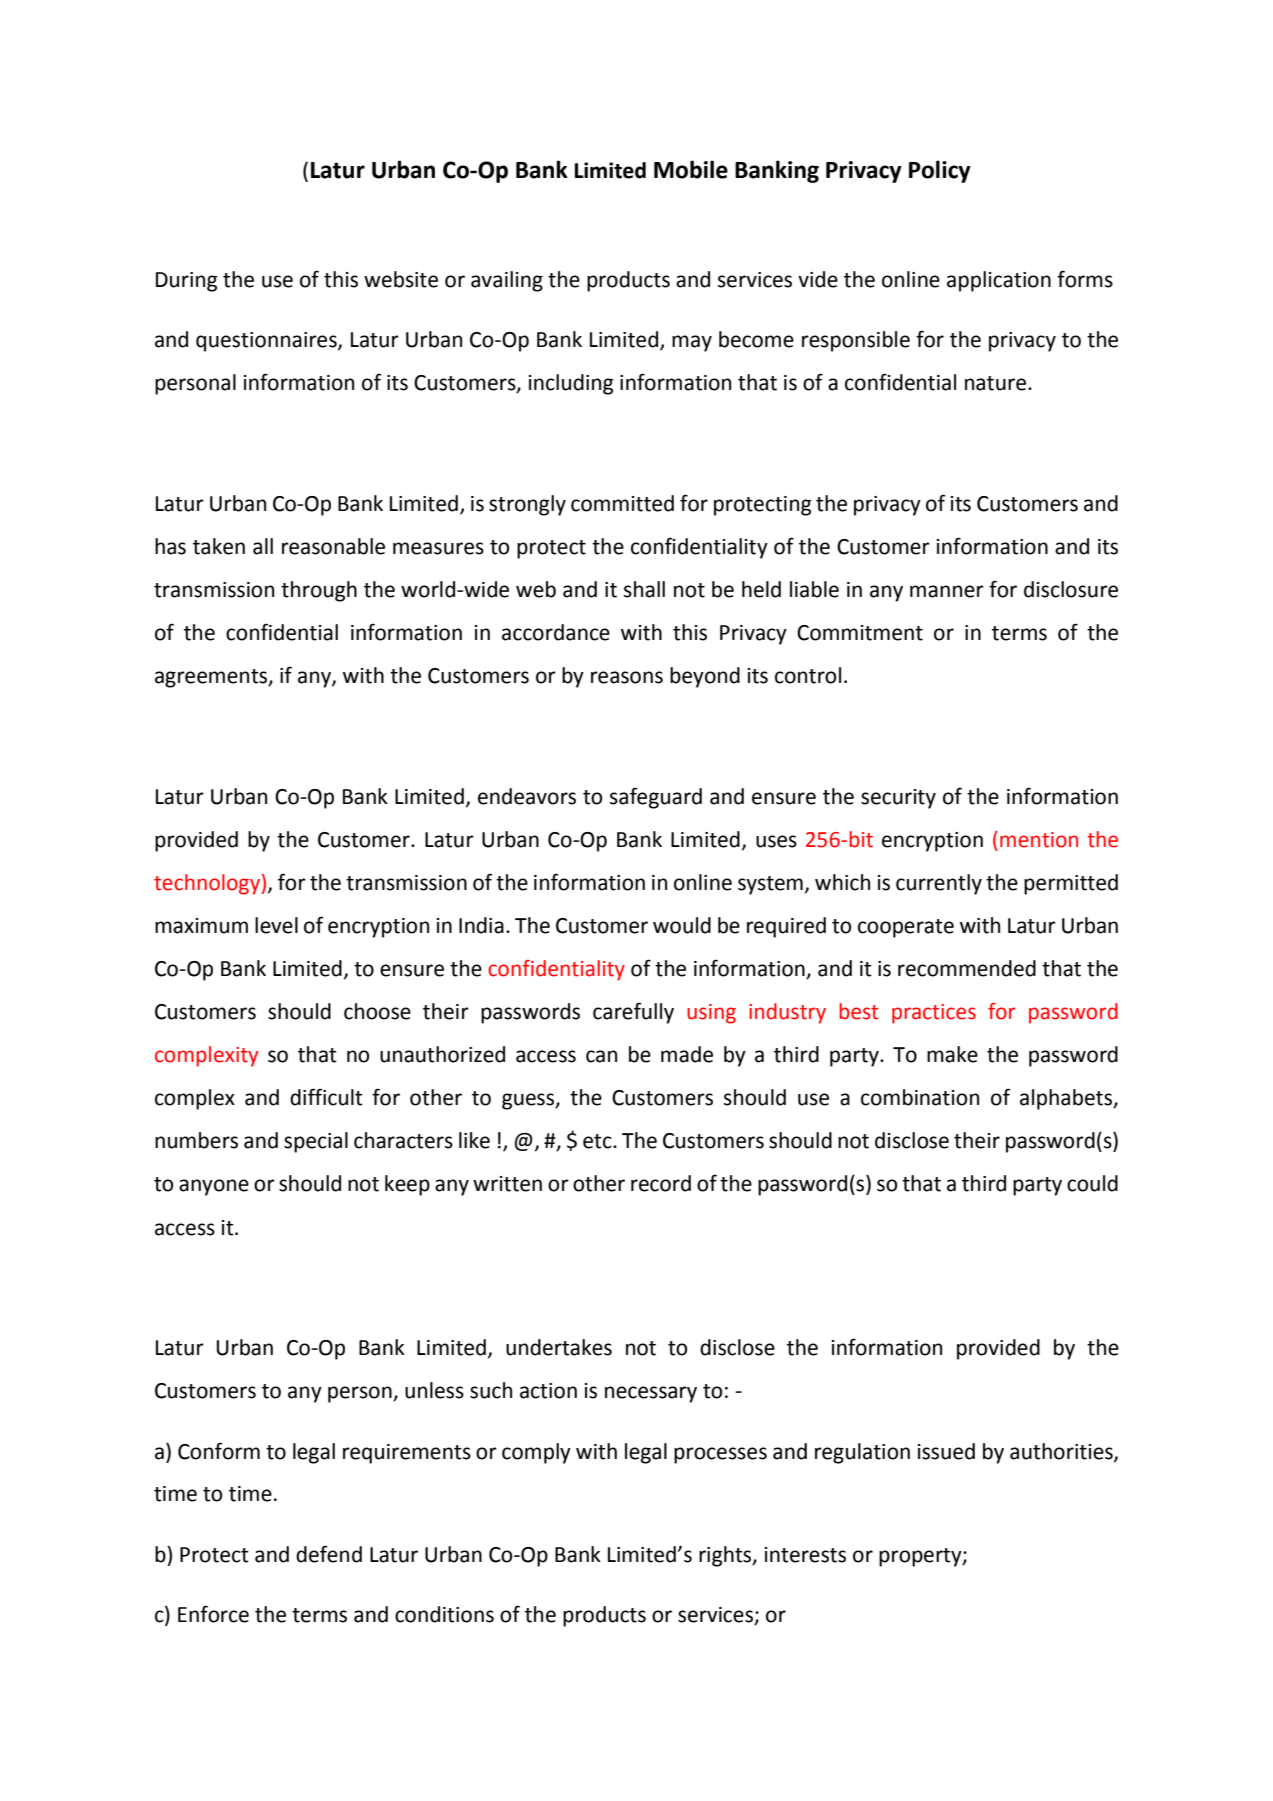  I want to click on During, so click(186, 282).
